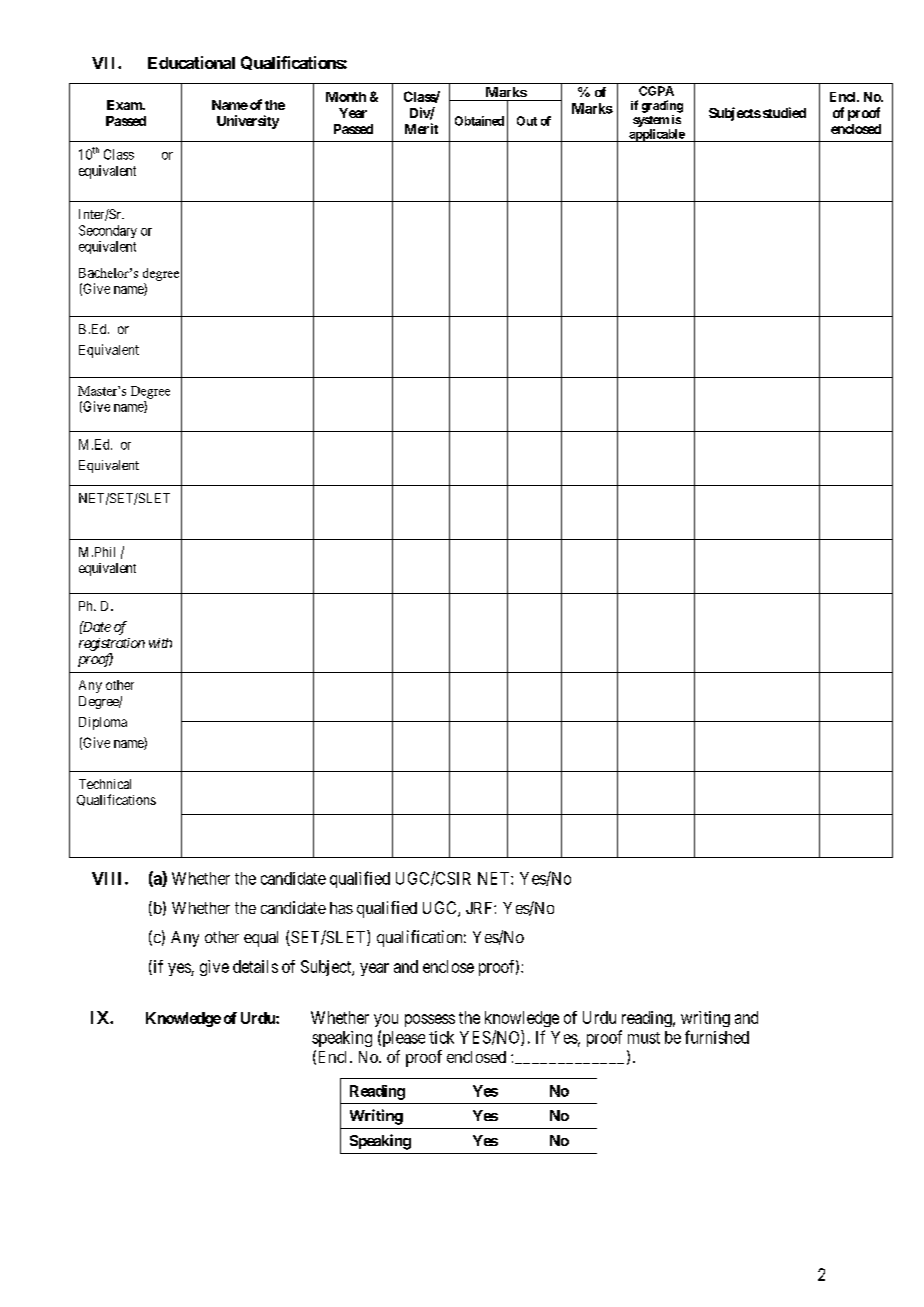  Describe the element at coordinates (160, 643) in the screenshot. I see `with` at that location.
